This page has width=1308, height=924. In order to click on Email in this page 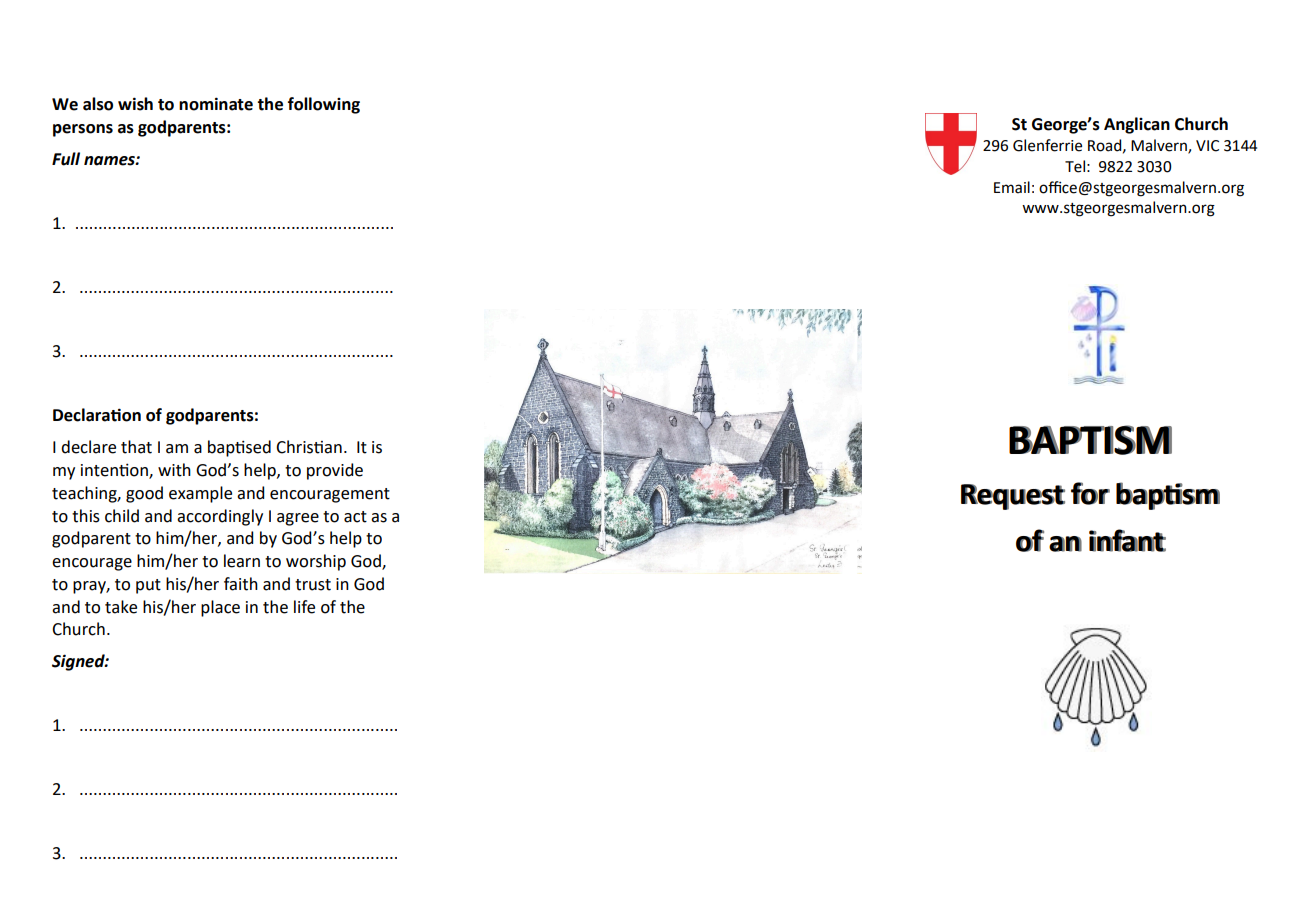, I will do `click(1012, 187)`.
